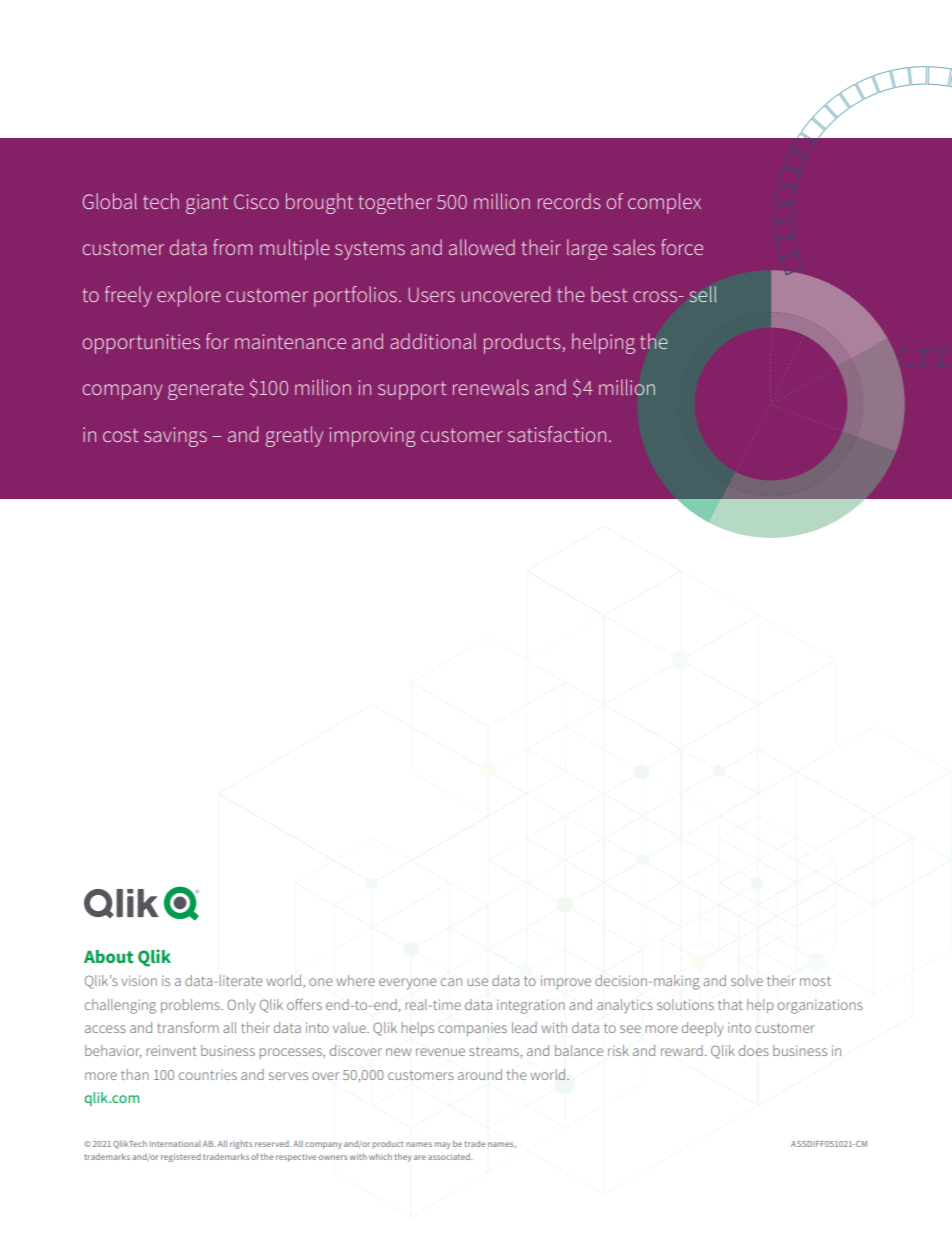 The image size is (952, 1233). Describe the element at coordinates (682, 247) in the screenshot. I see `force` at that location.
